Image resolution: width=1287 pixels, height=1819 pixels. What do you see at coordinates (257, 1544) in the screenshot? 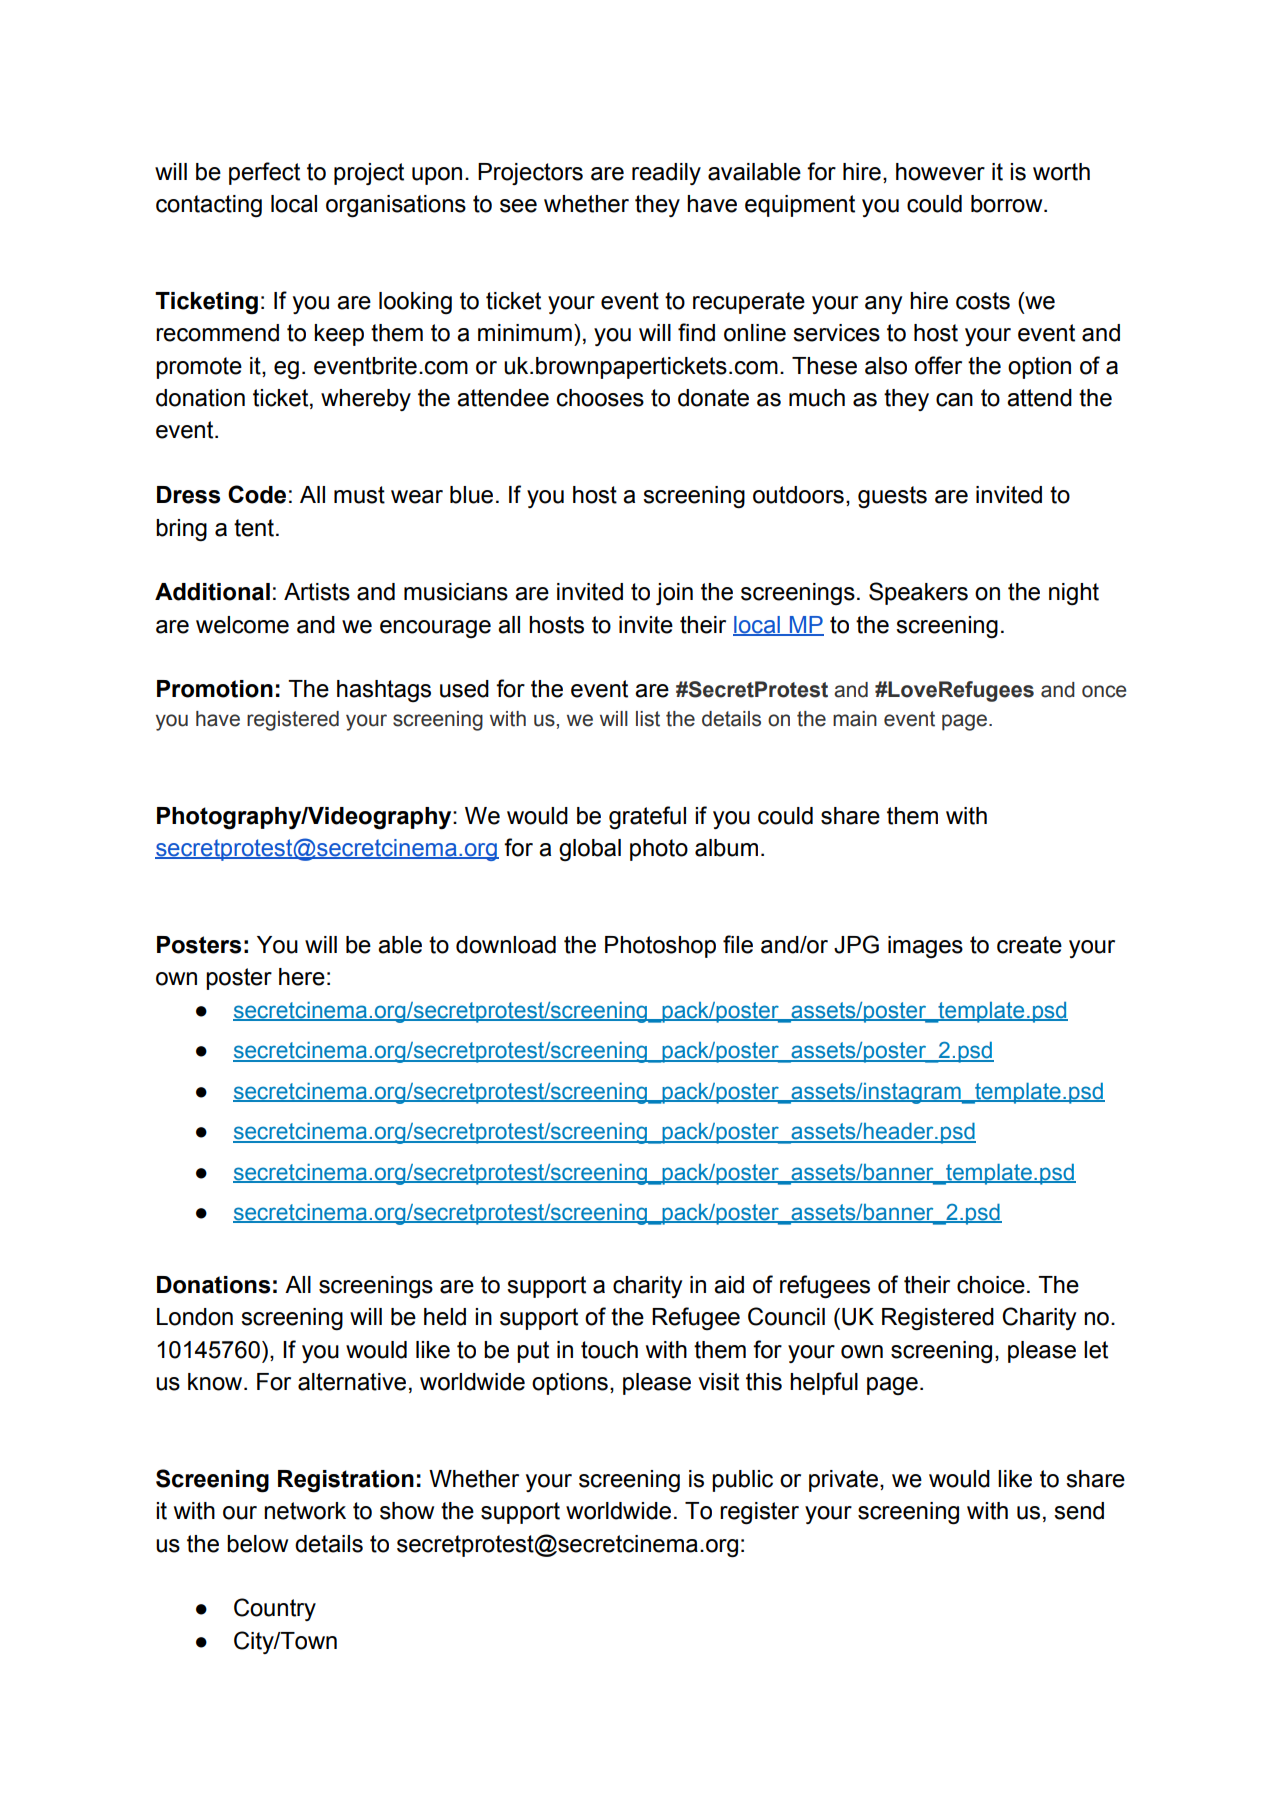
I see `below` at bounding box center [257, 1544].
